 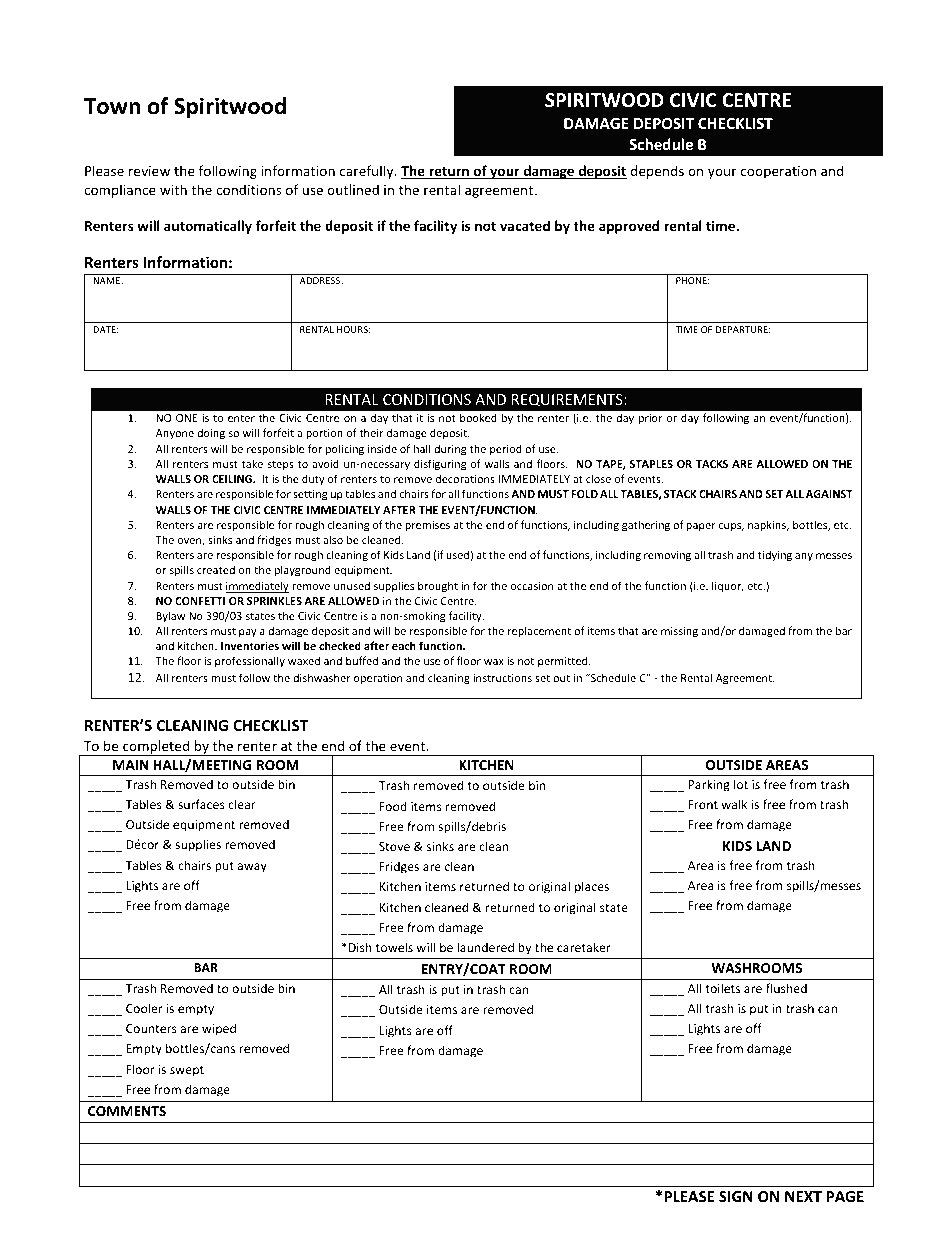 What do you see at coordinates (734, 804) in the page?
I see `walk` at bounding box center [734, 804].
